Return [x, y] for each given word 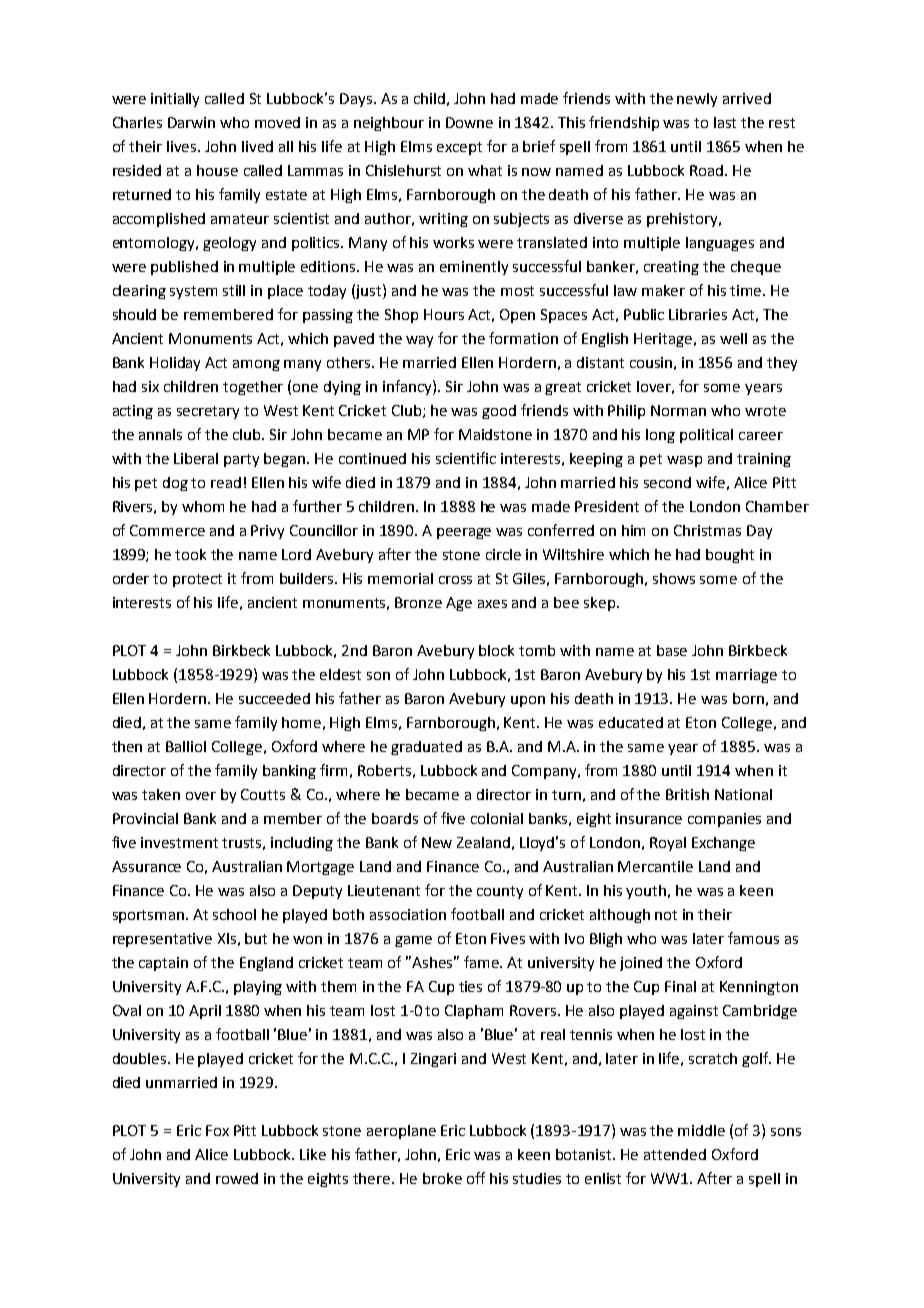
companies [724, 820]
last [725, 122]
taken [161, 794]
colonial [497, 818]
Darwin [191, 122]
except [459, 148]
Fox [217, 1130]
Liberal [196, 458]
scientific [466, 458]
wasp [684, 461]
